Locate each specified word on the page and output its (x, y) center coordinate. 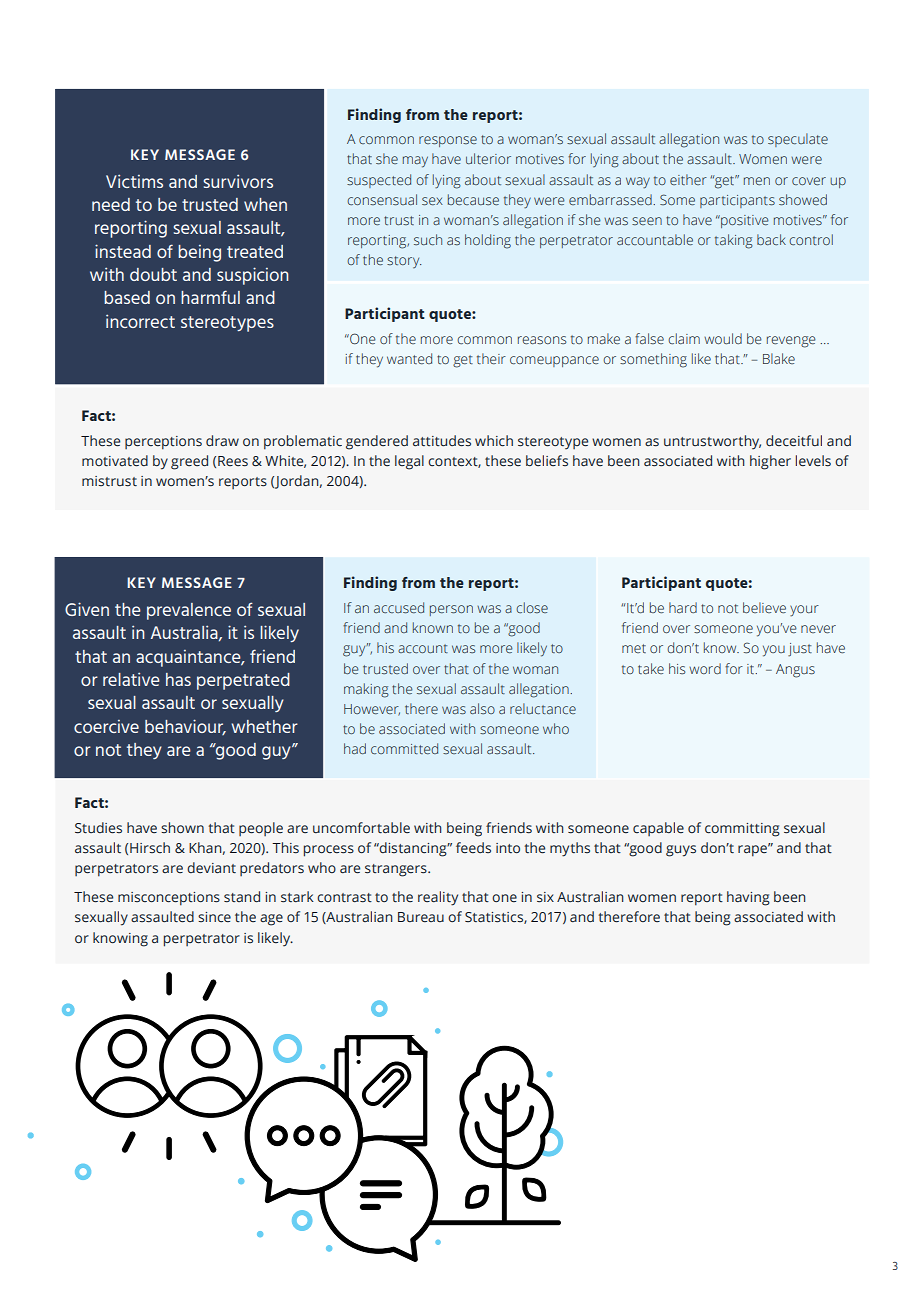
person (451, 610)
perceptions (163, 443)
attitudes (442, 441)
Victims (134, 181)
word (705, 668)
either (688, 179)
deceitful (794, 441)
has (178, 679)
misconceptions (169, 899)
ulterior (488, 158)
